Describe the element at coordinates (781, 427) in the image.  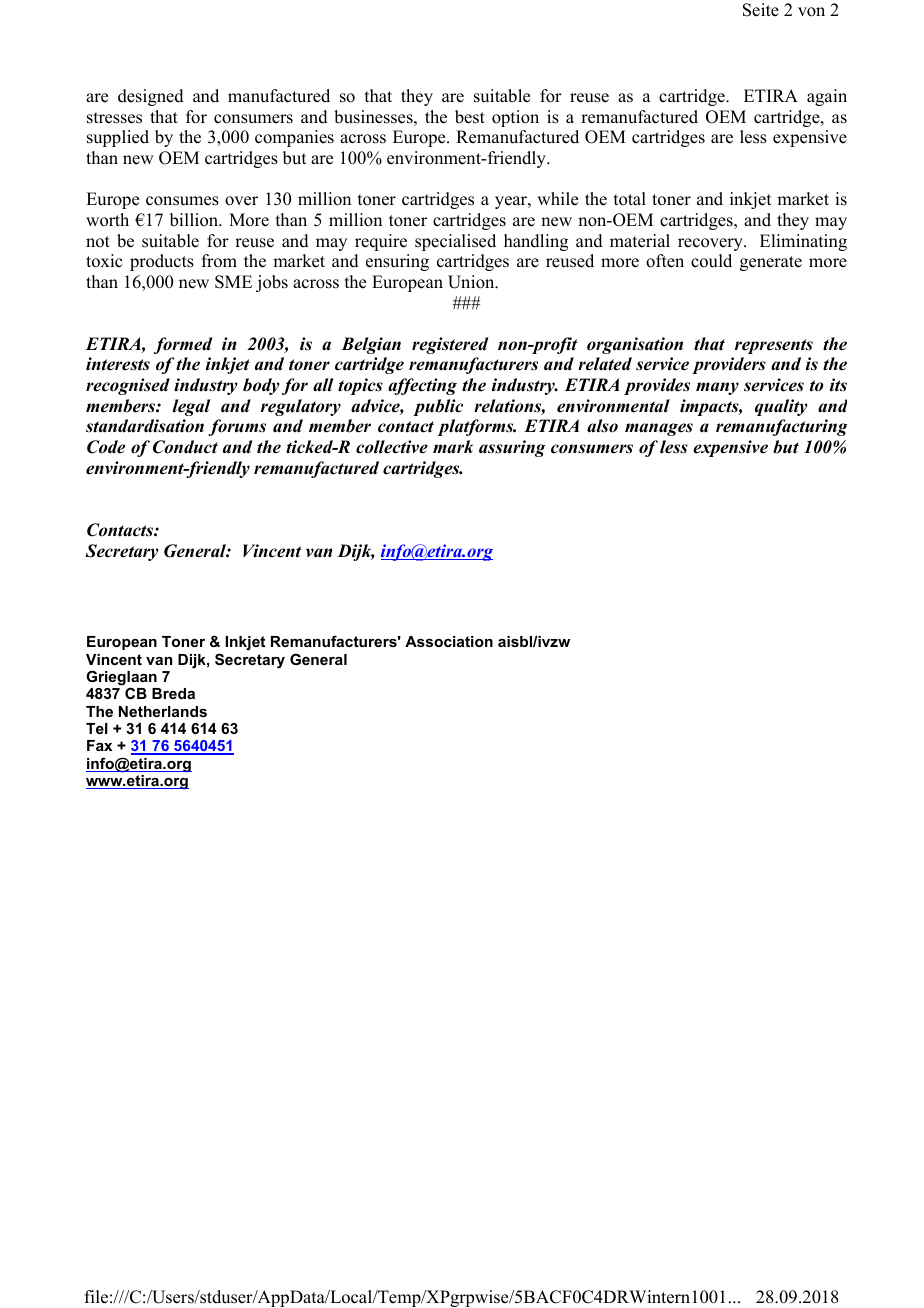
I see `remanufacturing` at that location.
